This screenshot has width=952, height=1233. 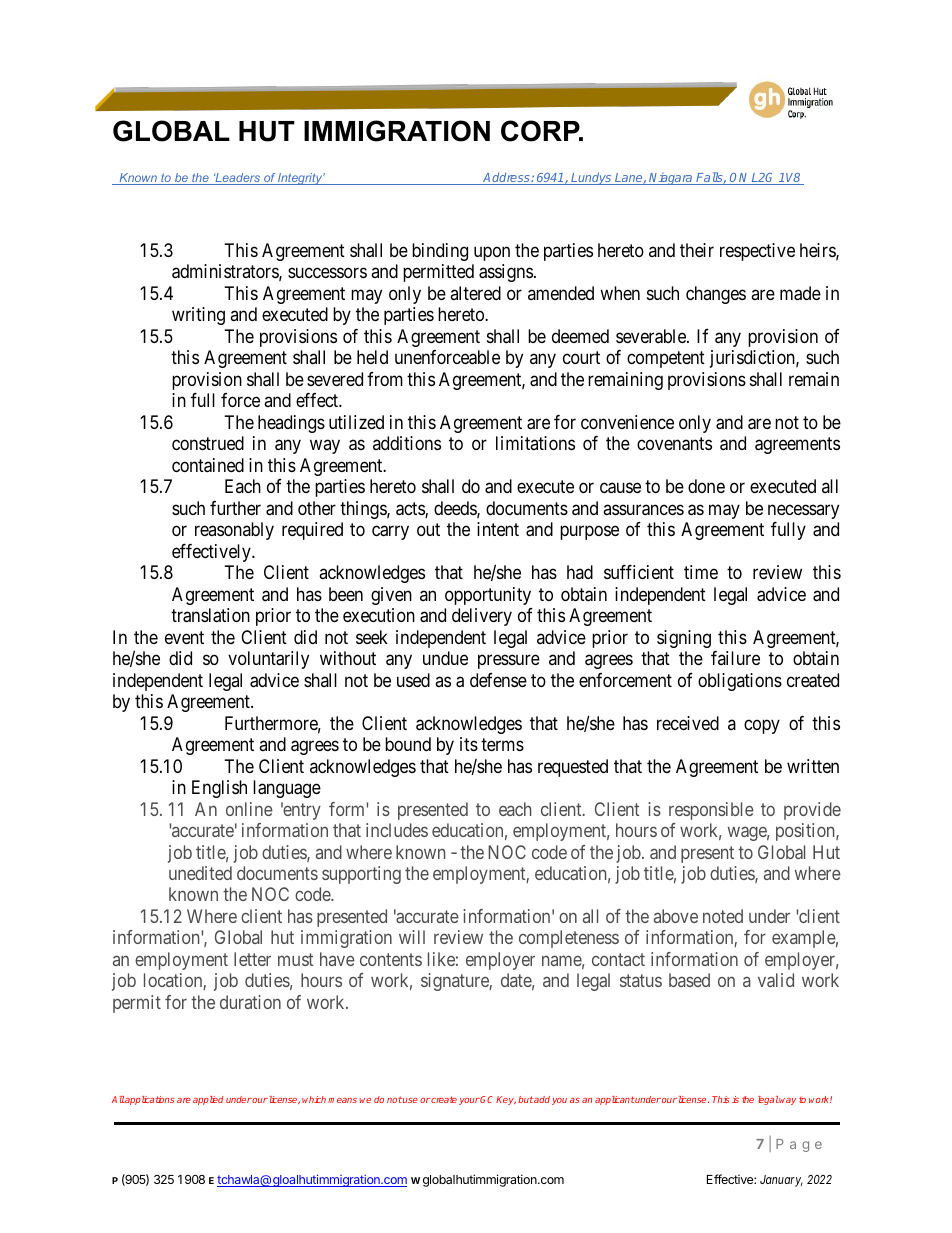 What do you see at coordinates (238, 179) in the screenshot?
I see `Leaders` at bounding box center [238, 179].
